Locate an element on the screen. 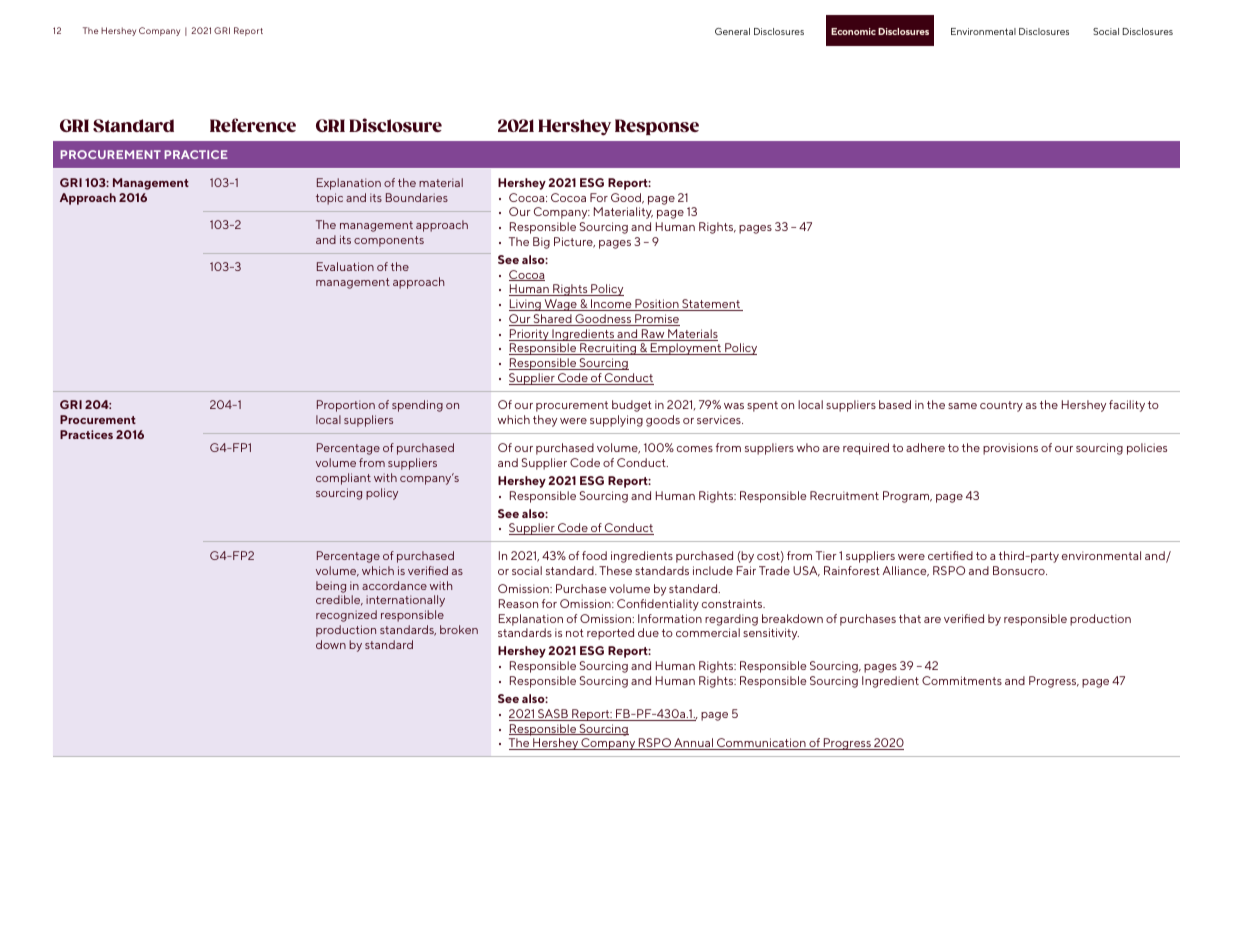  Statement is located at coordinates (711, 305).
